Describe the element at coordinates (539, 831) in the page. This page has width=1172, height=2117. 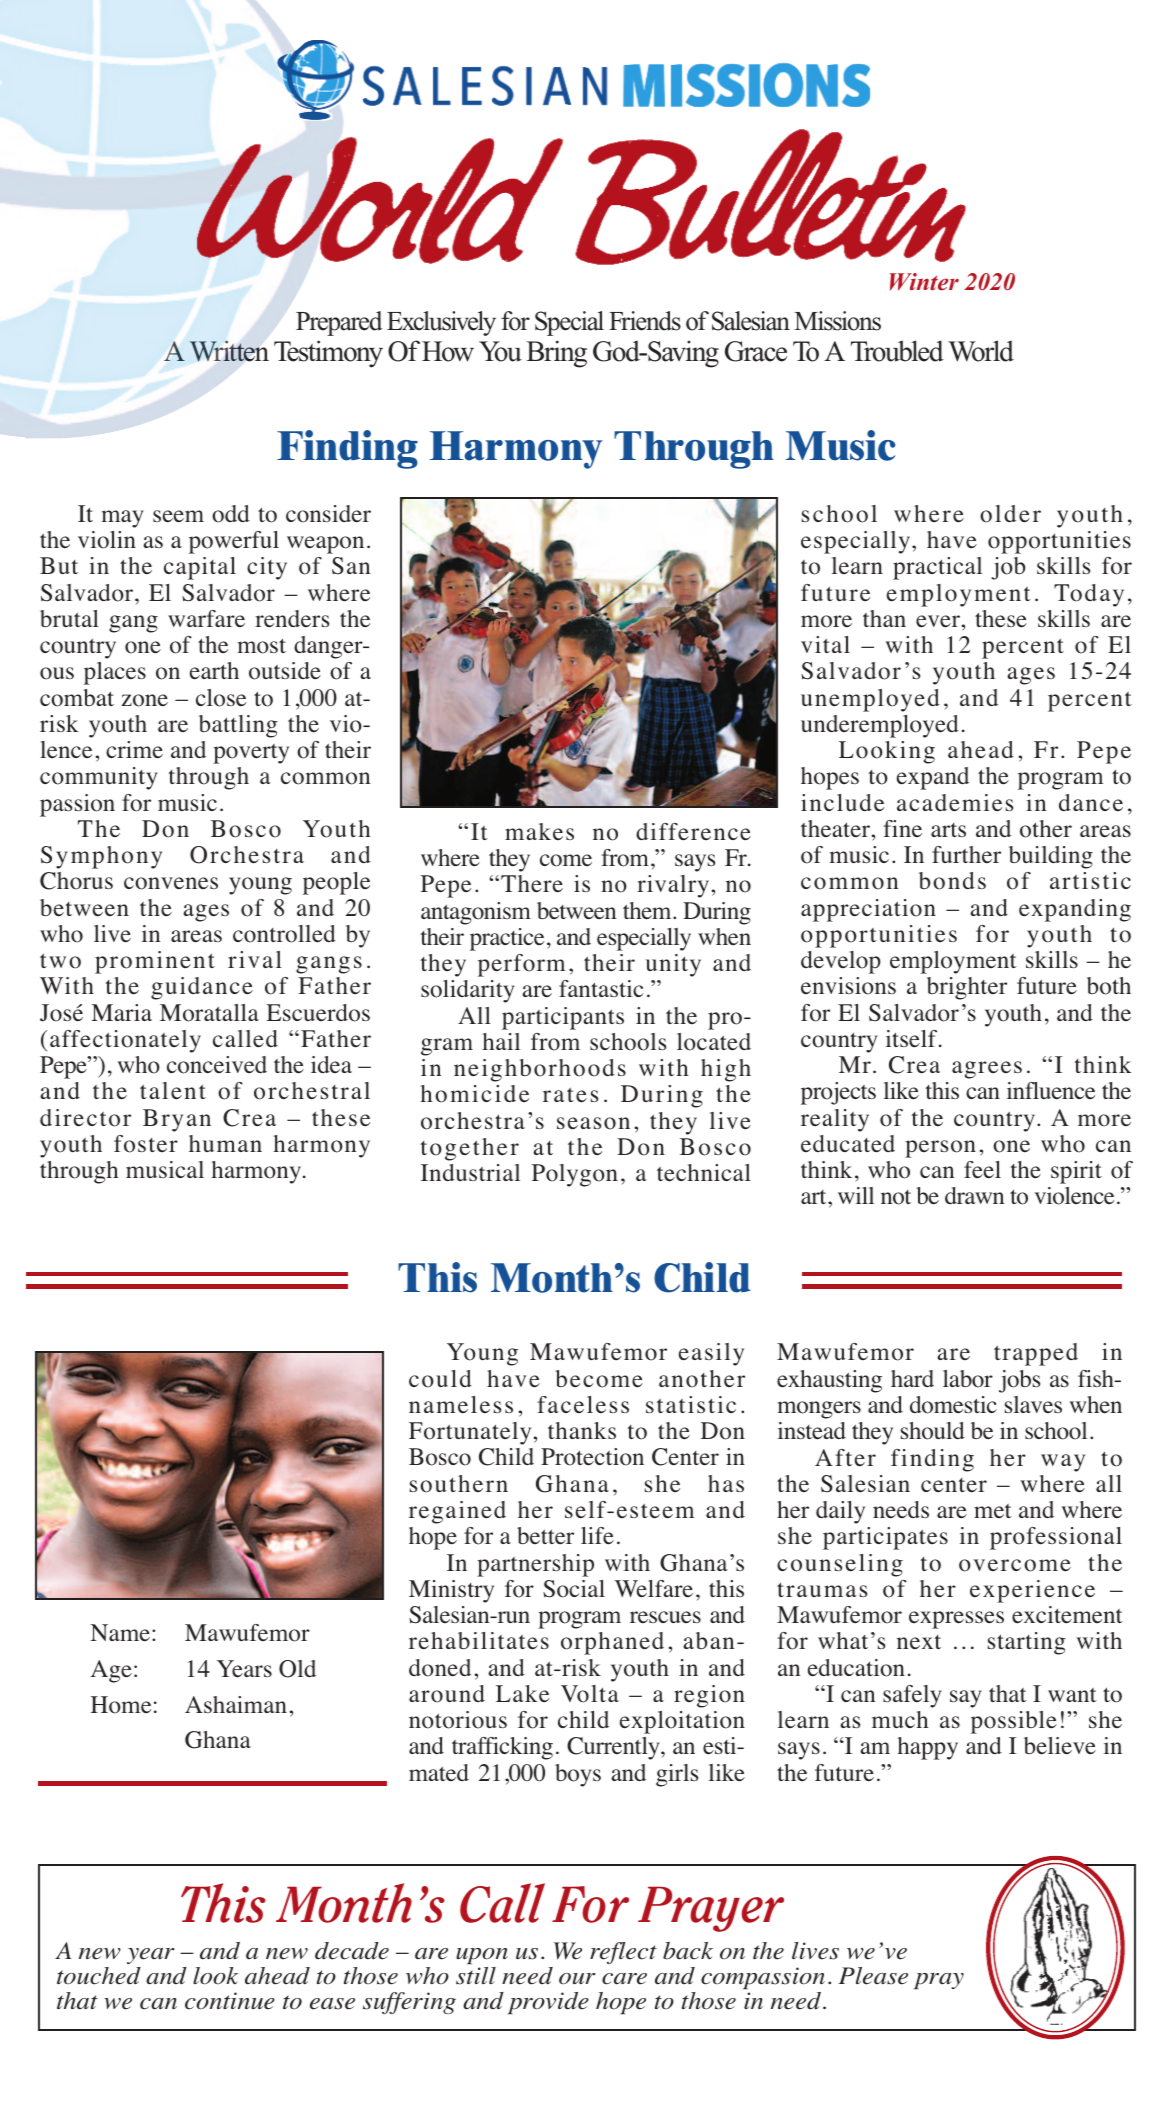
I see `makes` at that location.
